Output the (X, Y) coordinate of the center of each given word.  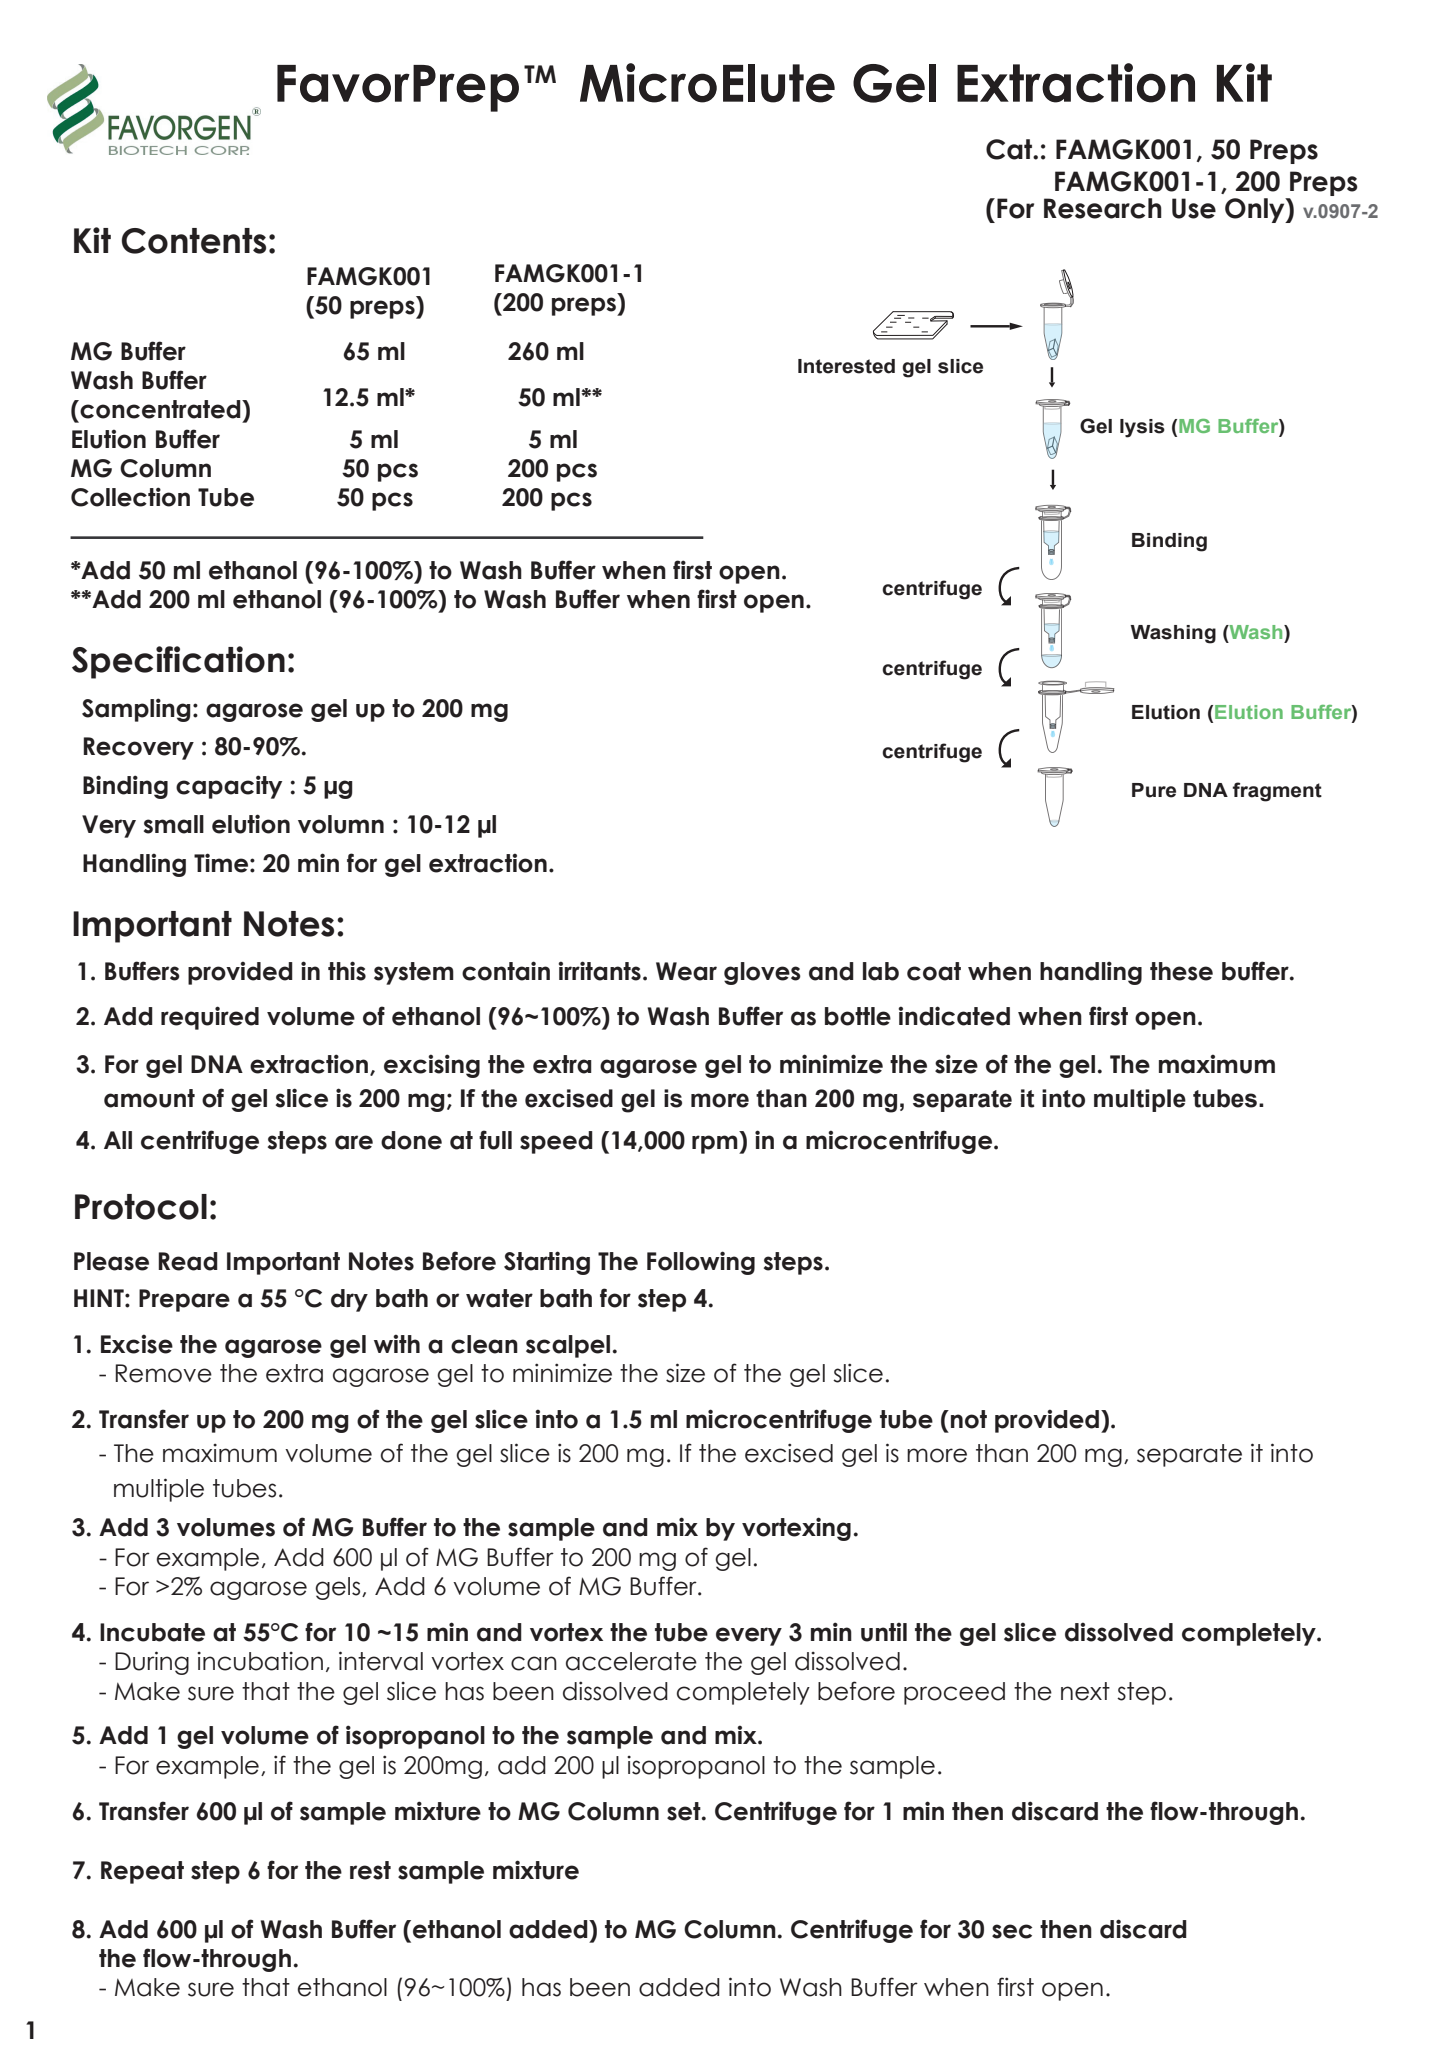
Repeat (142, 1872)
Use (1194, 208)
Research (1103, 208)
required (210, 1018)
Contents (194, 241)
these (1181, 971)
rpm (716, 1144)
